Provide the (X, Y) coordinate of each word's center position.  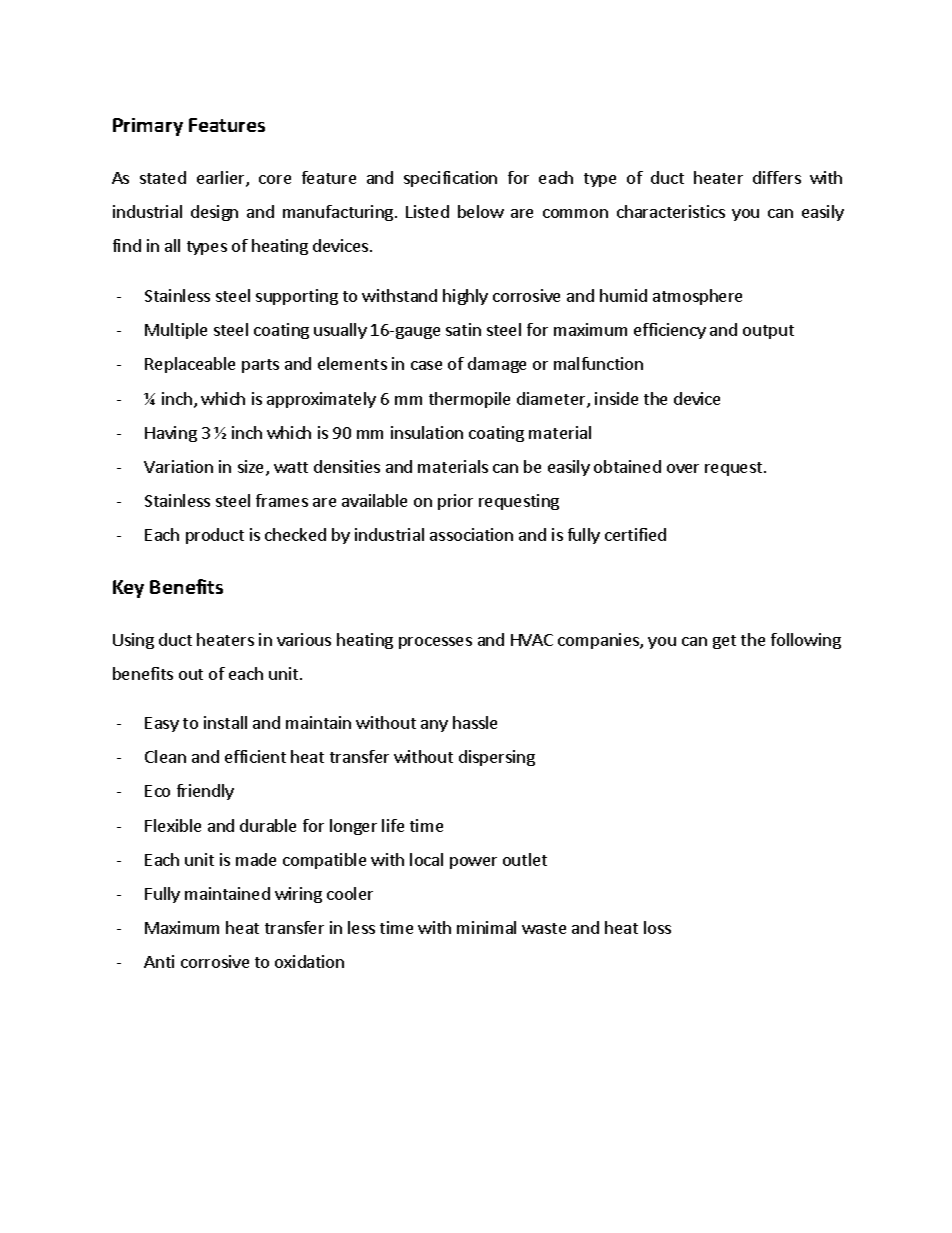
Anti (159, 961)
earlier (222, 179)
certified (635, 534)
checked (295, 534)
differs (777, 177)
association (471, 534)
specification (450, 179)
